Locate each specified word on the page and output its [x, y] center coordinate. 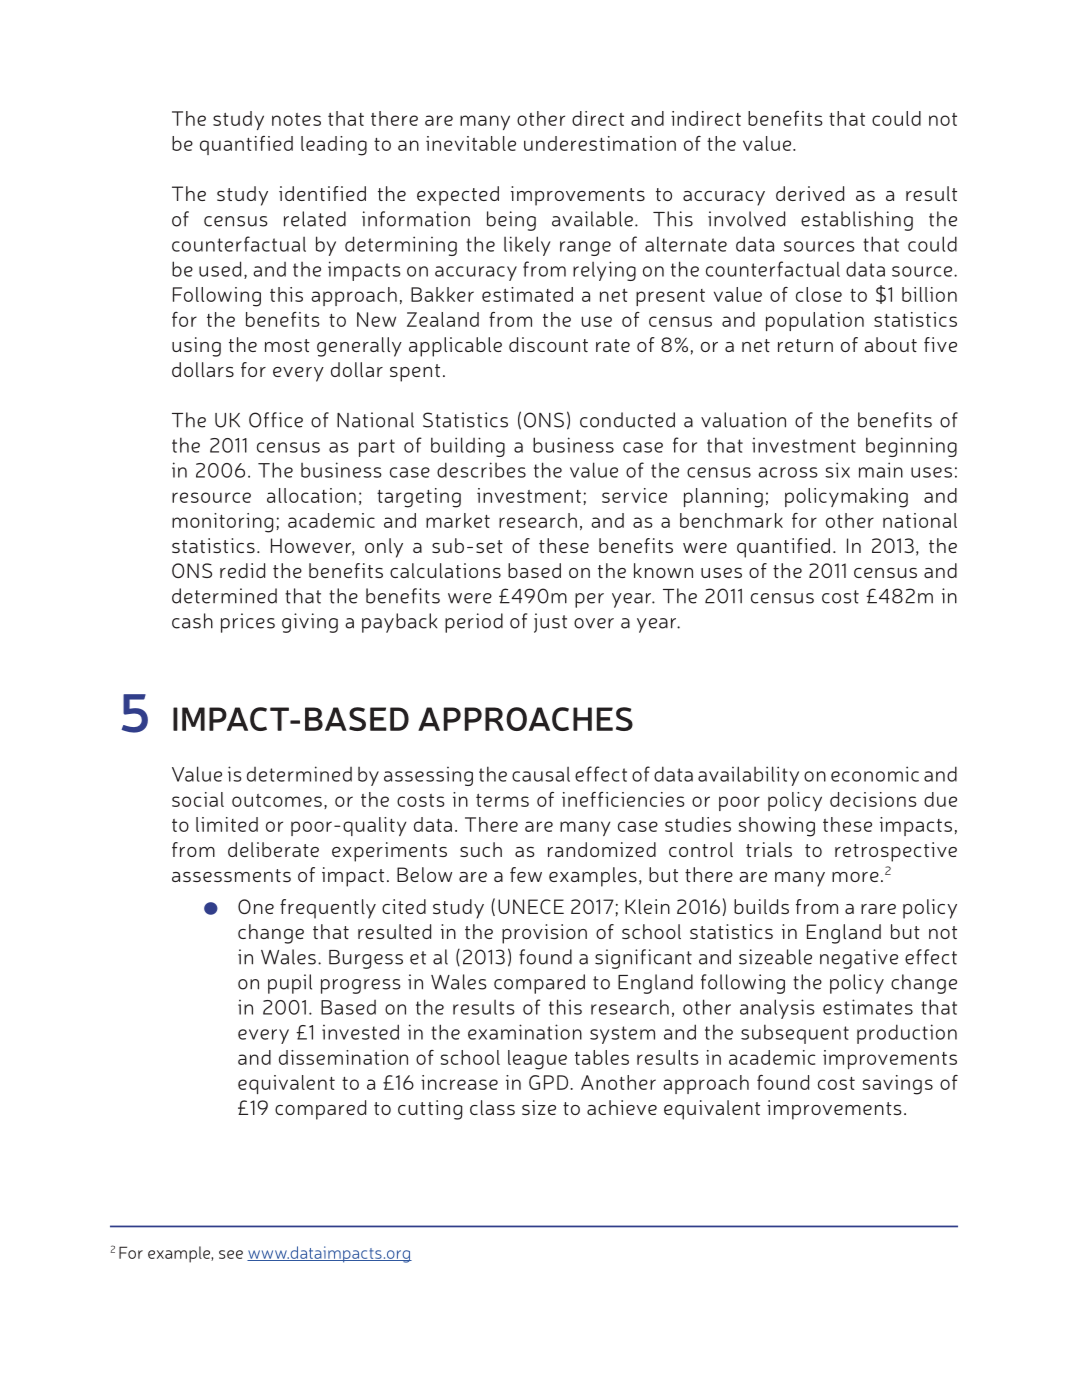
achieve [622, 1107]
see [231, 1254]
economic [875, 774]
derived [810, 193]
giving [310, 623]
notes [296, 119]
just [550, 623]
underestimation [600, 143]
